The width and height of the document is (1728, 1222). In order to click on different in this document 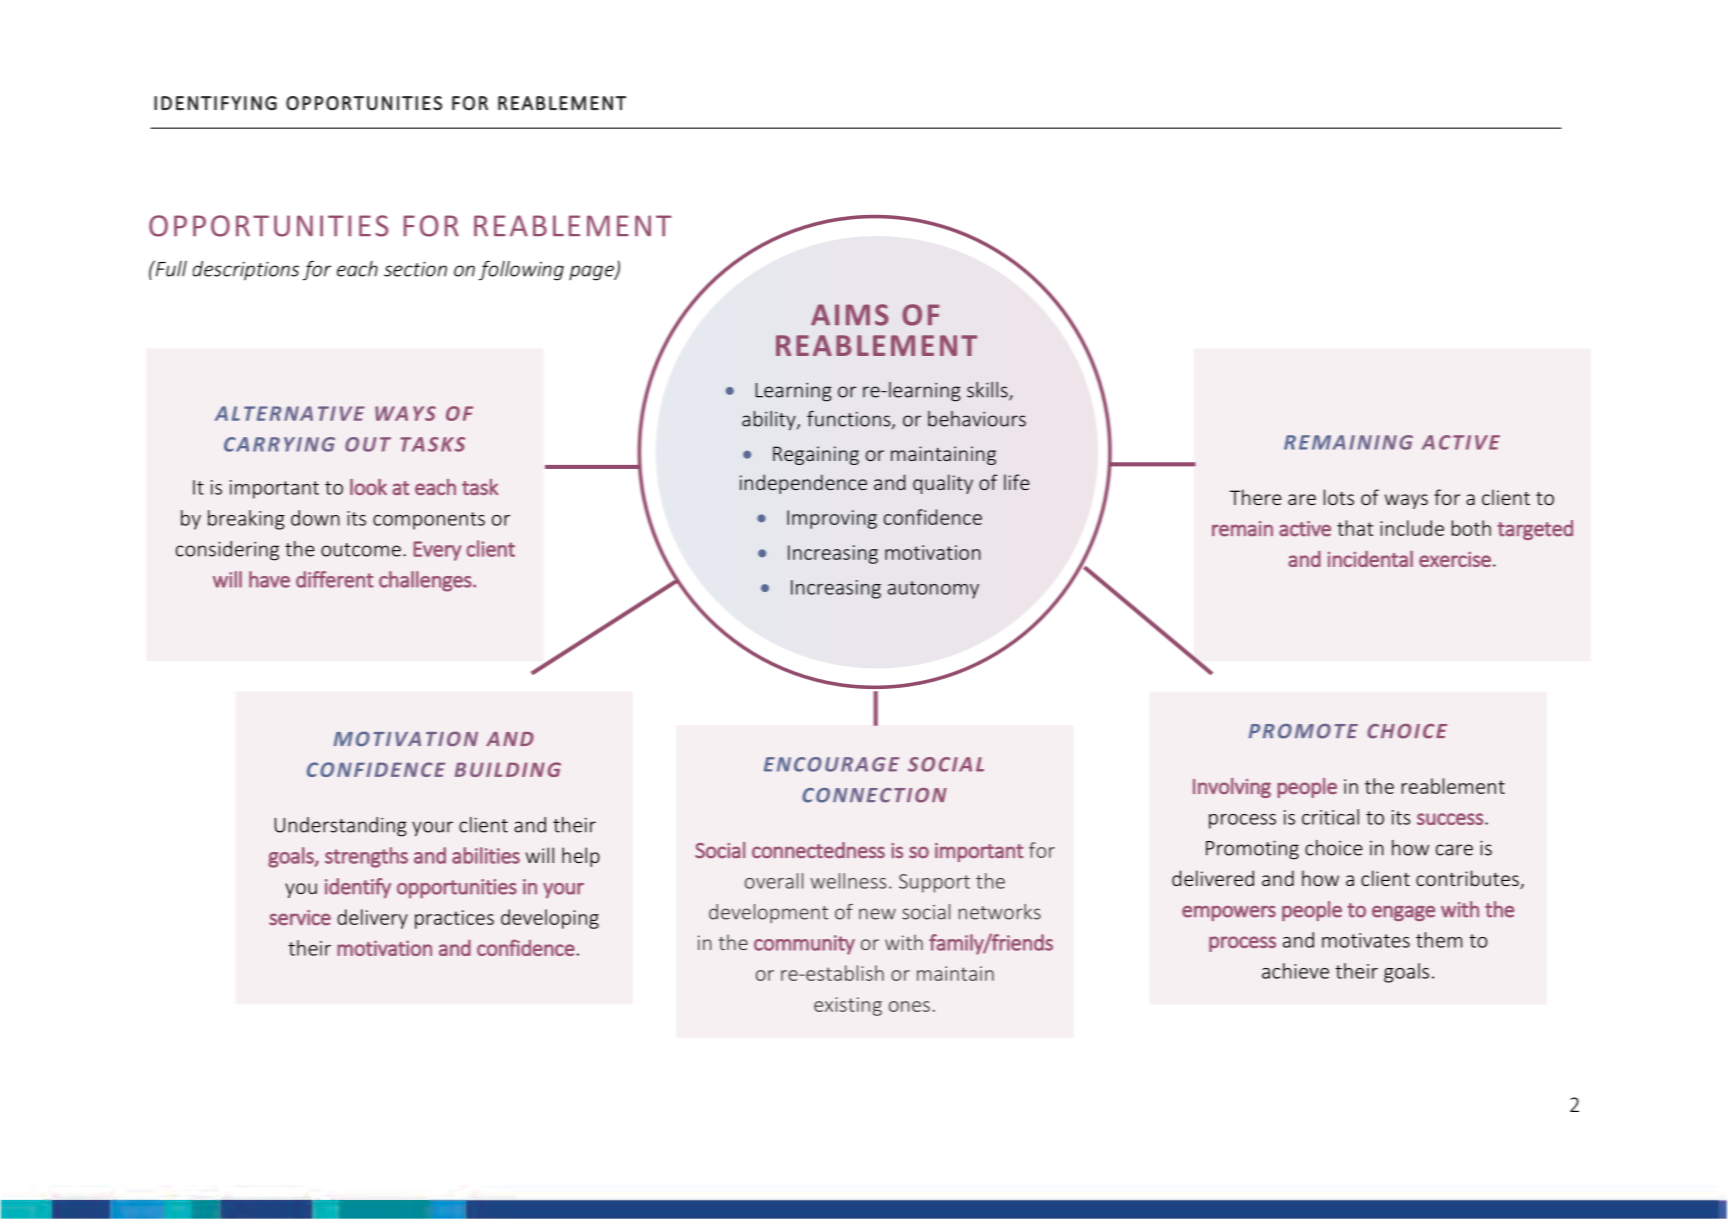, I will do `click(334, 579)`.
